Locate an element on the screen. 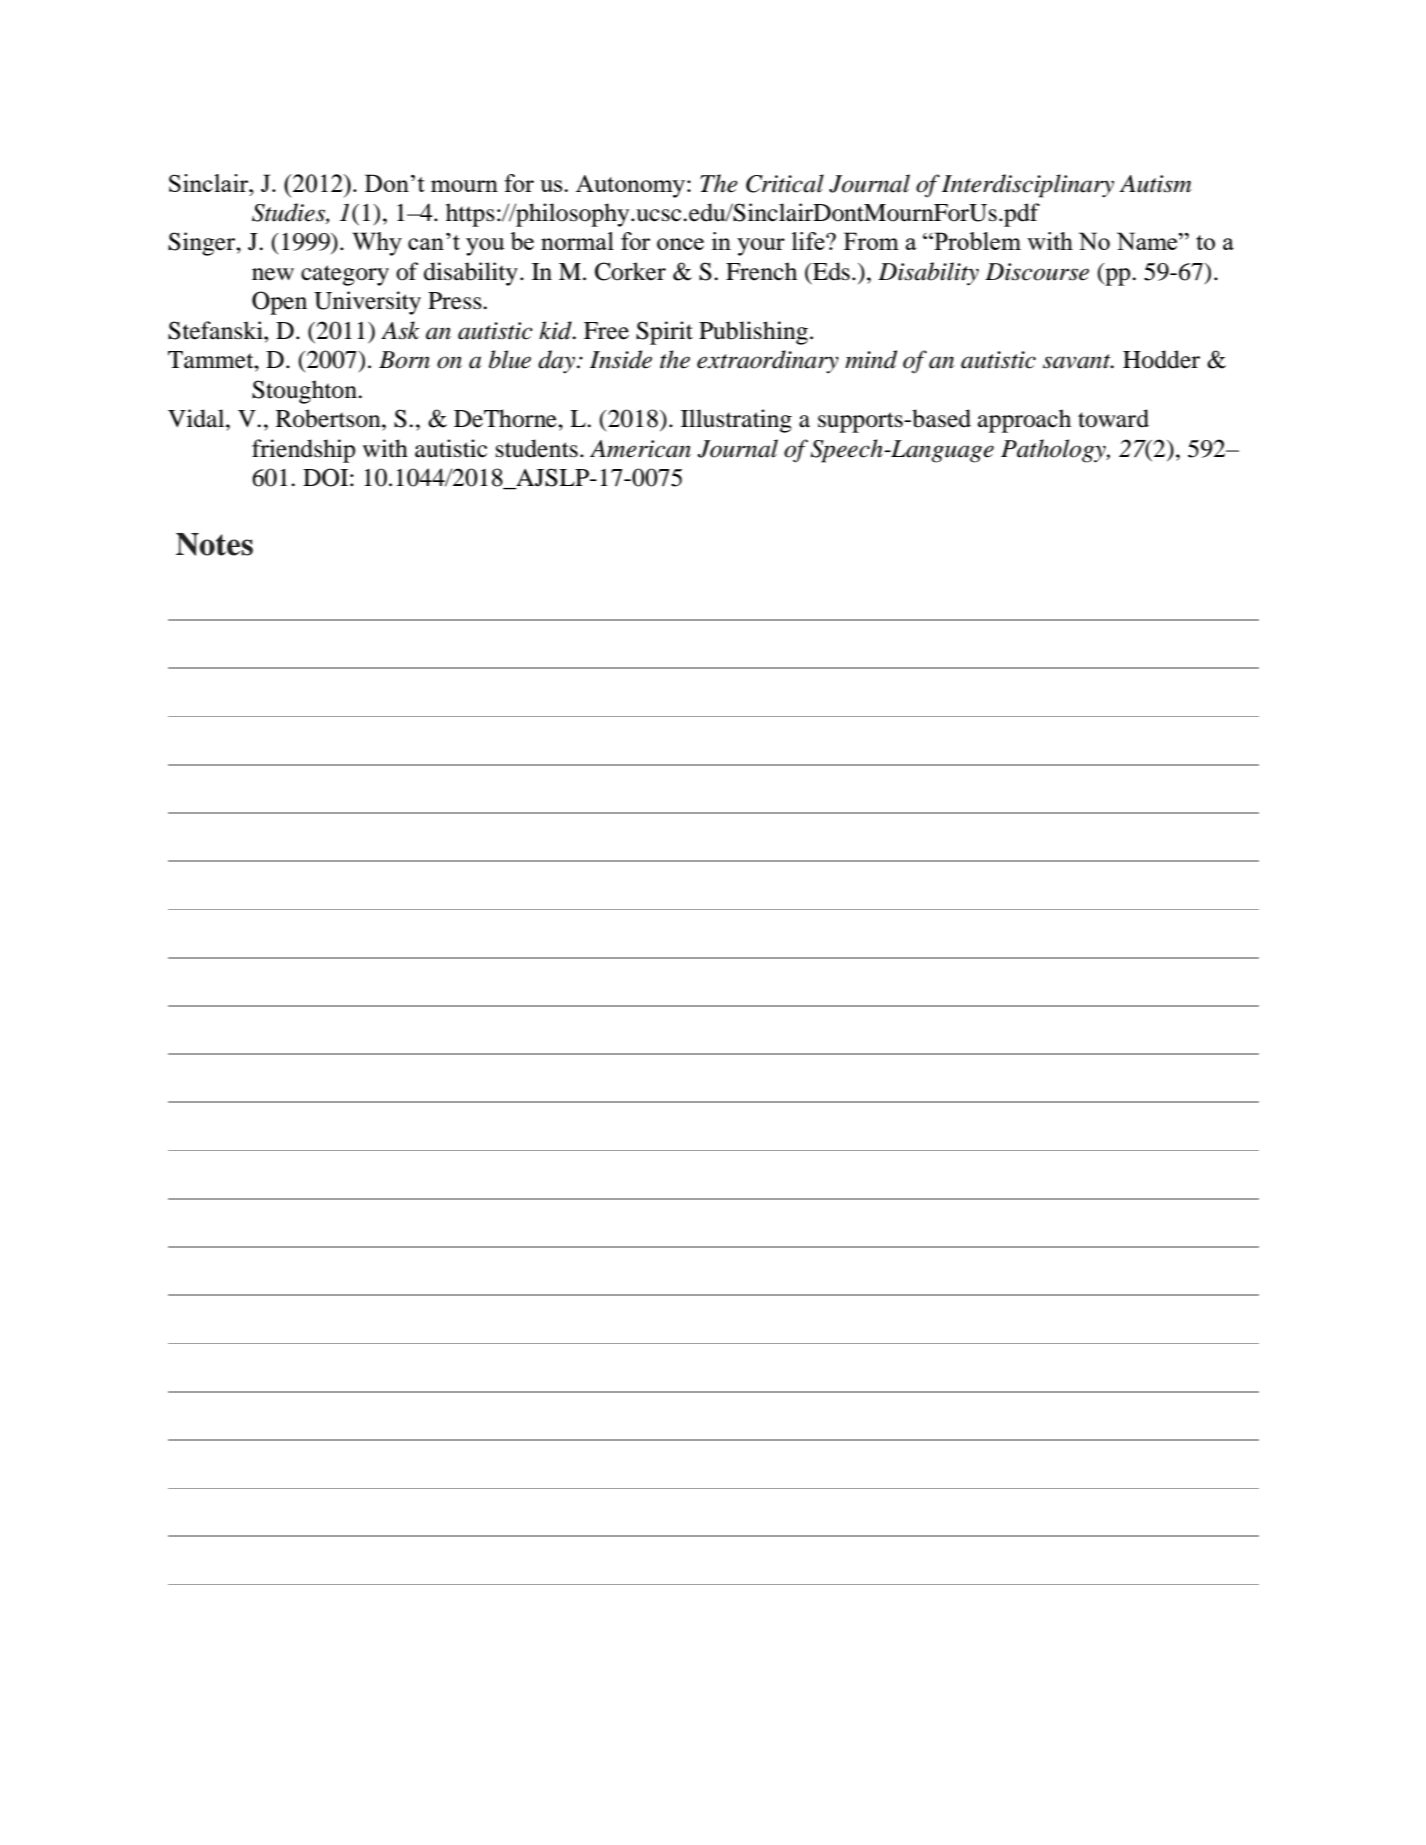  Illustrating is located at coordinates (736, 421).
